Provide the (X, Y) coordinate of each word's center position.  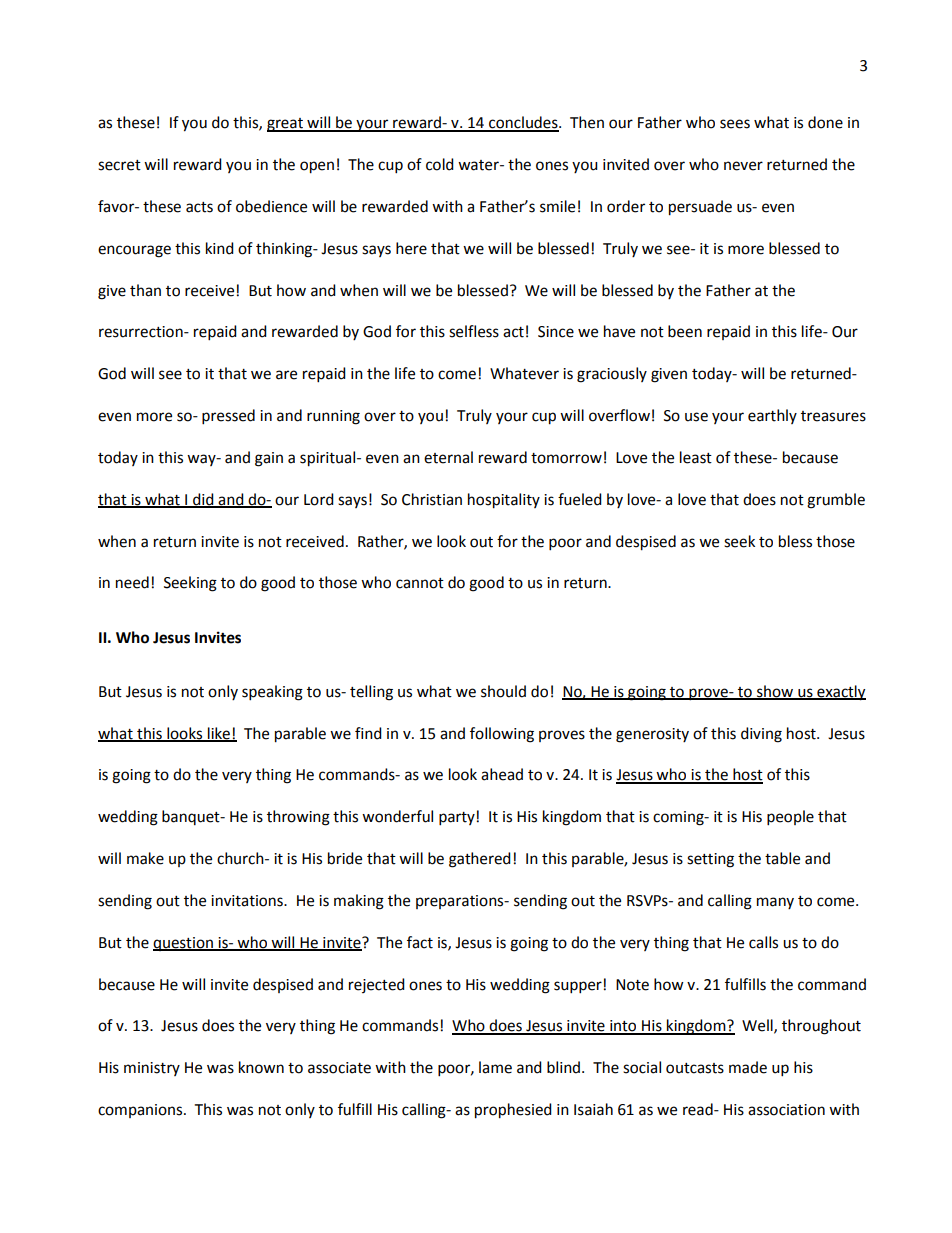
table (782, 858)
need (132, 582)
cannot (420, 583)
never (743, 166)
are (286, 375)
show (775, 692)
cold (440, 164)
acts (199, 207)
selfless (474, 331)
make (145, 858)
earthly (772, 416)
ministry (152, 1069)
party (457, 819)
